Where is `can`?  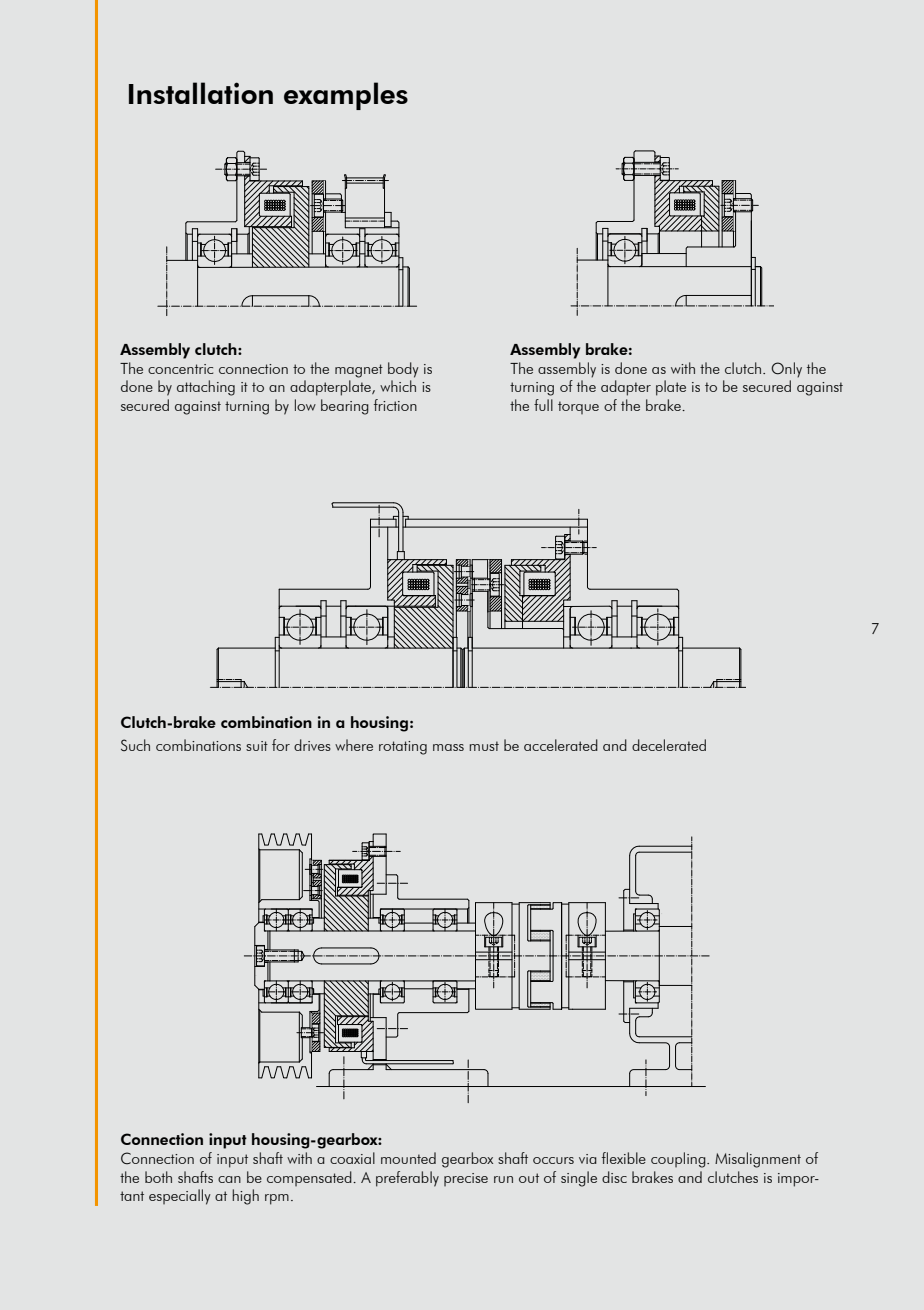 can is located at coordinates (229, 1179).
